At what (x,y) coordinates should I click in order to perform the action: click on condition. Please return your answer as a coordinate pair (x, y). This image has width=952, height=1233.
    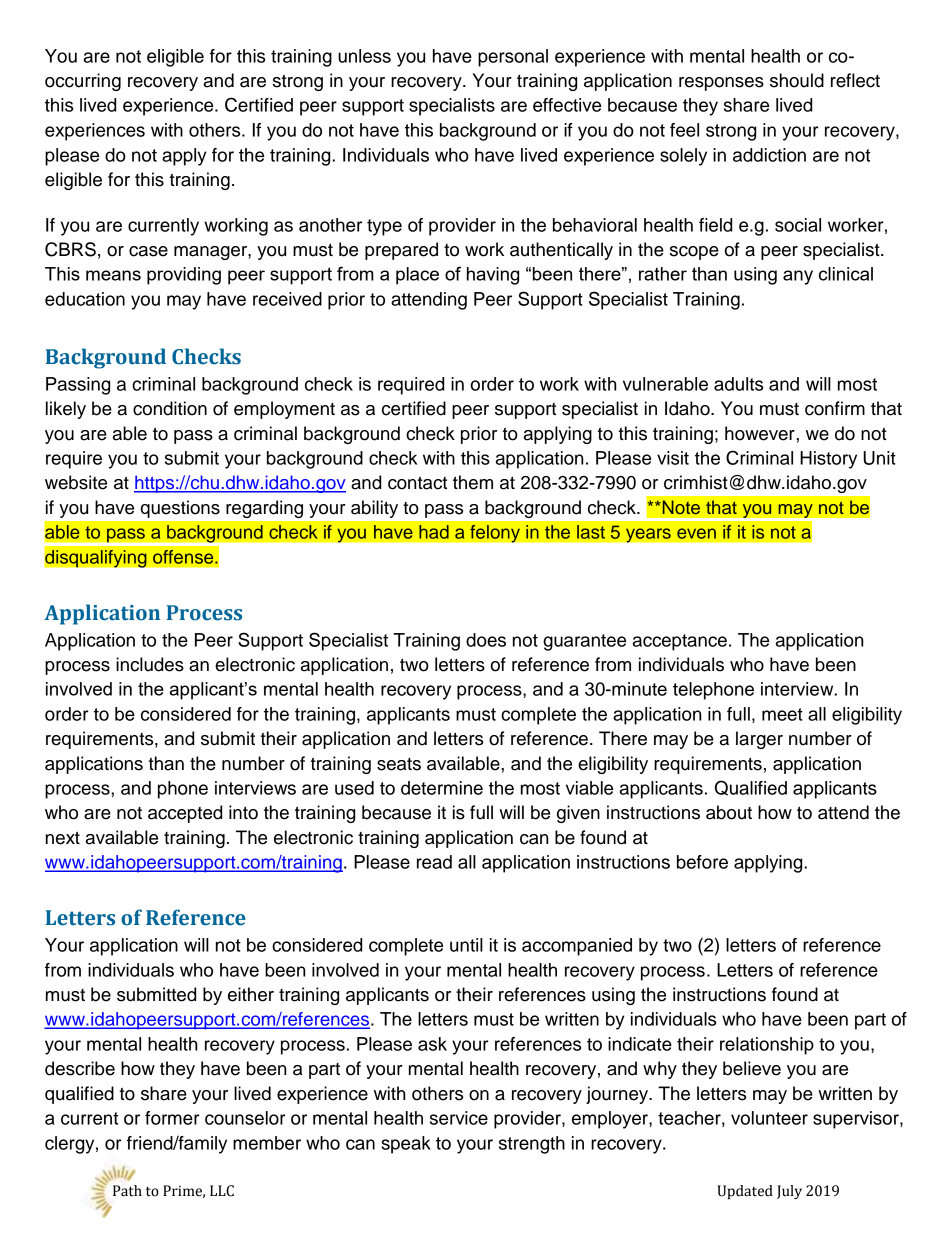
    Looking at the image, I should click on (170, 408).
